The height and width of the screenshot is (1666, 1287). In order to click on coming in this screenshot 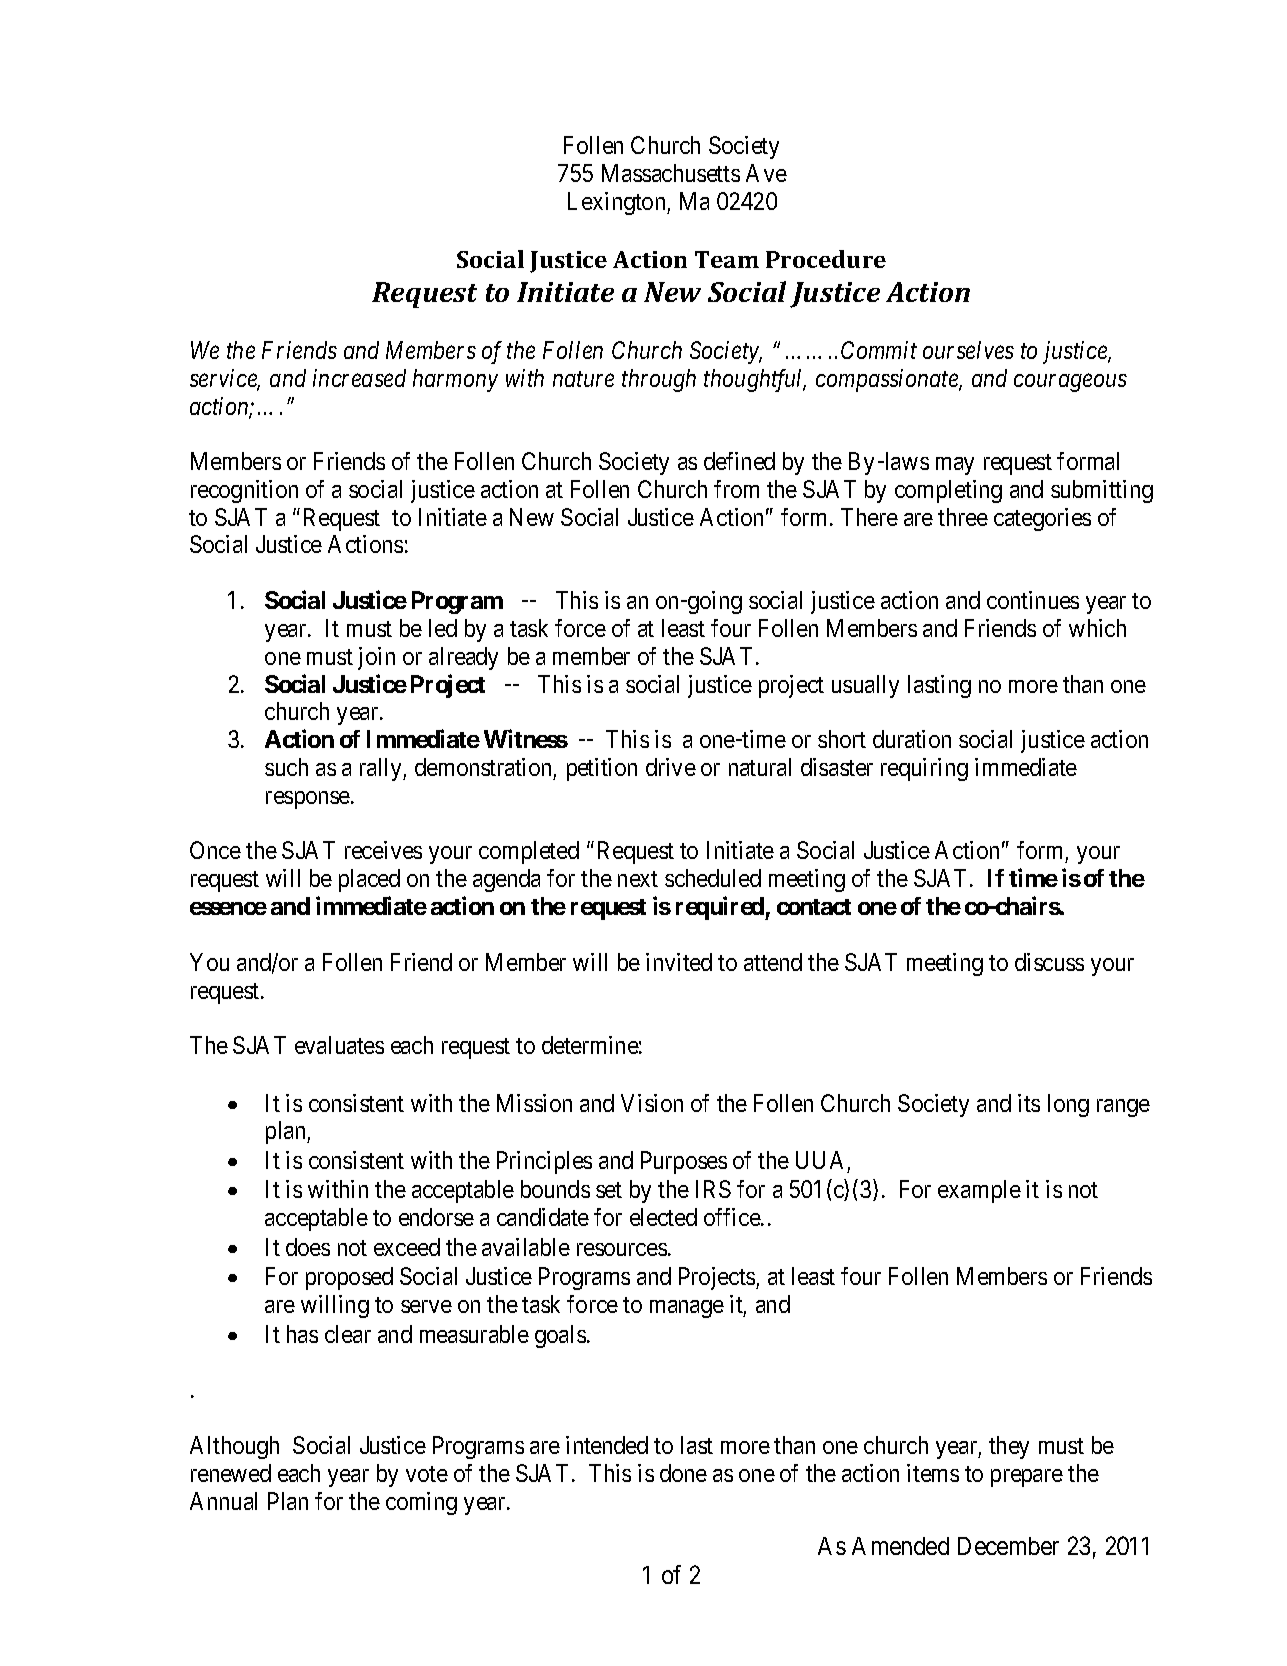, I will do `click(421, 1503)`.
